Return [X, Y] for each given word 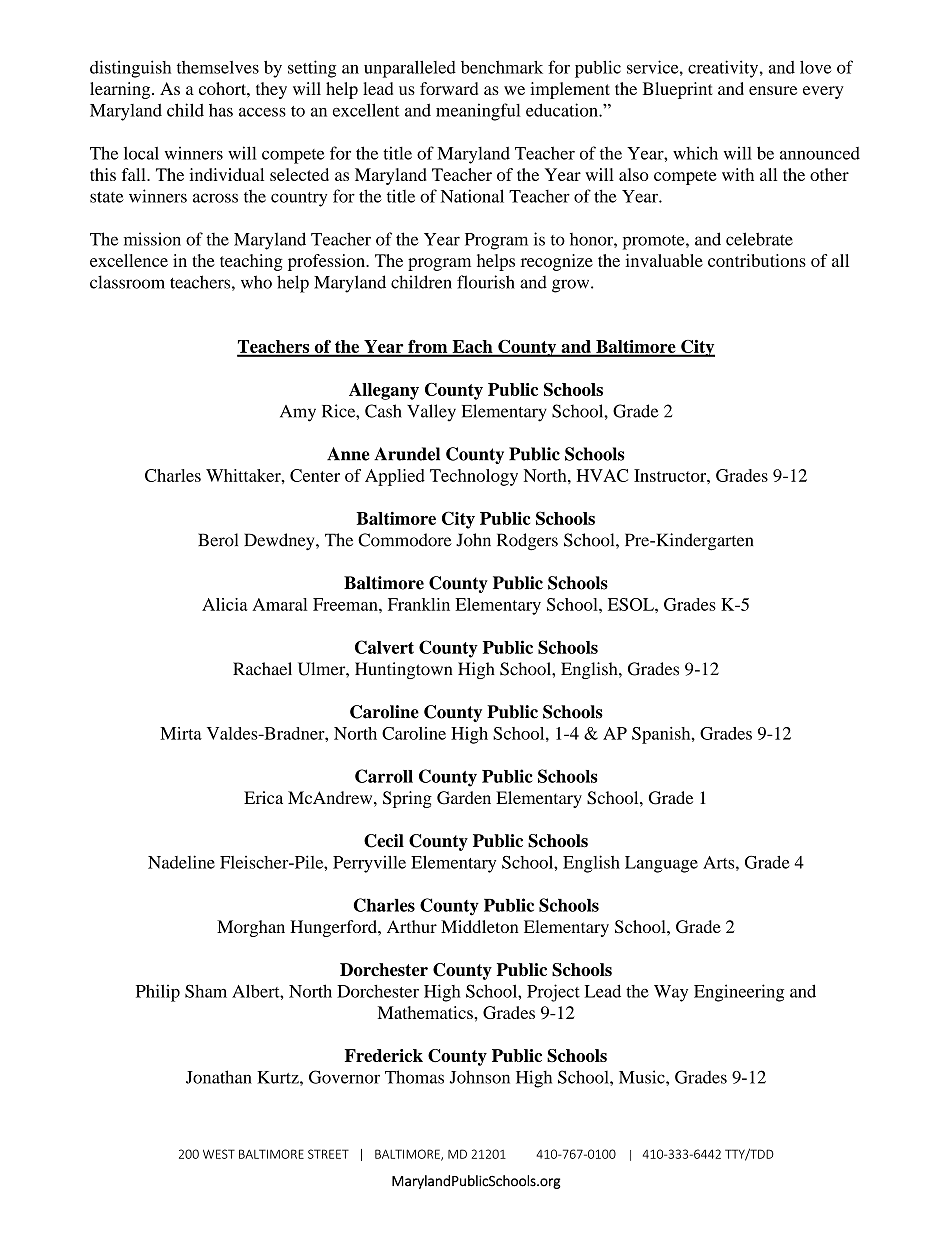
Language [661, 864]
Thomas [414, 1077]
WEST [219, 1154]
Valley [431, 413]
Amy [298, 413]
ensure [773, 90]
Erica [263, 797]
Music [643, 1077]
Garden [464, 798]
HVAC [602, 475]
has [221, 110]
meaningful [478, 112]
